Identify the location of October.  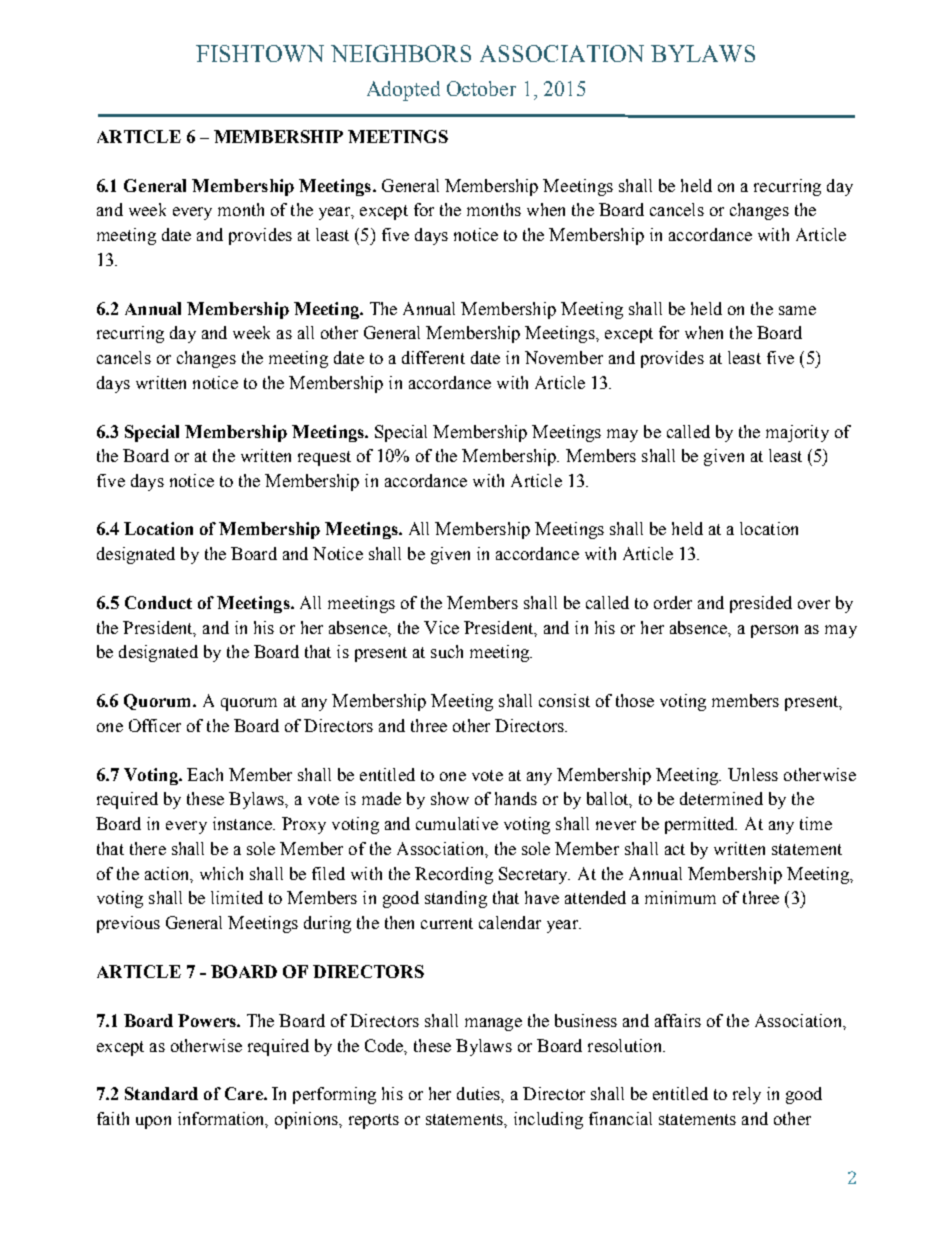
(481, 88).
